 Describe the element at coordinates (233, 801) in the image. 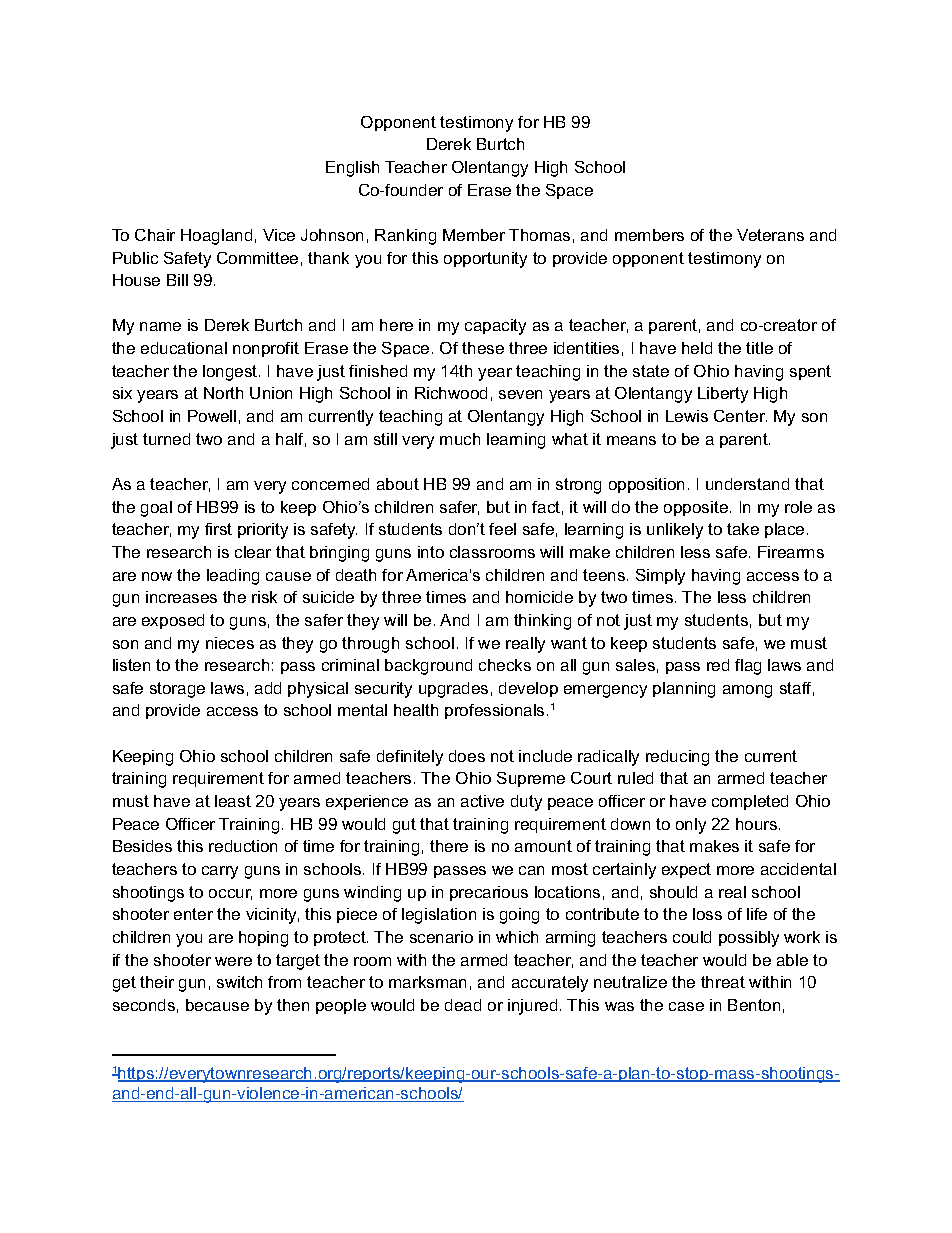

I see `least` at that location.
